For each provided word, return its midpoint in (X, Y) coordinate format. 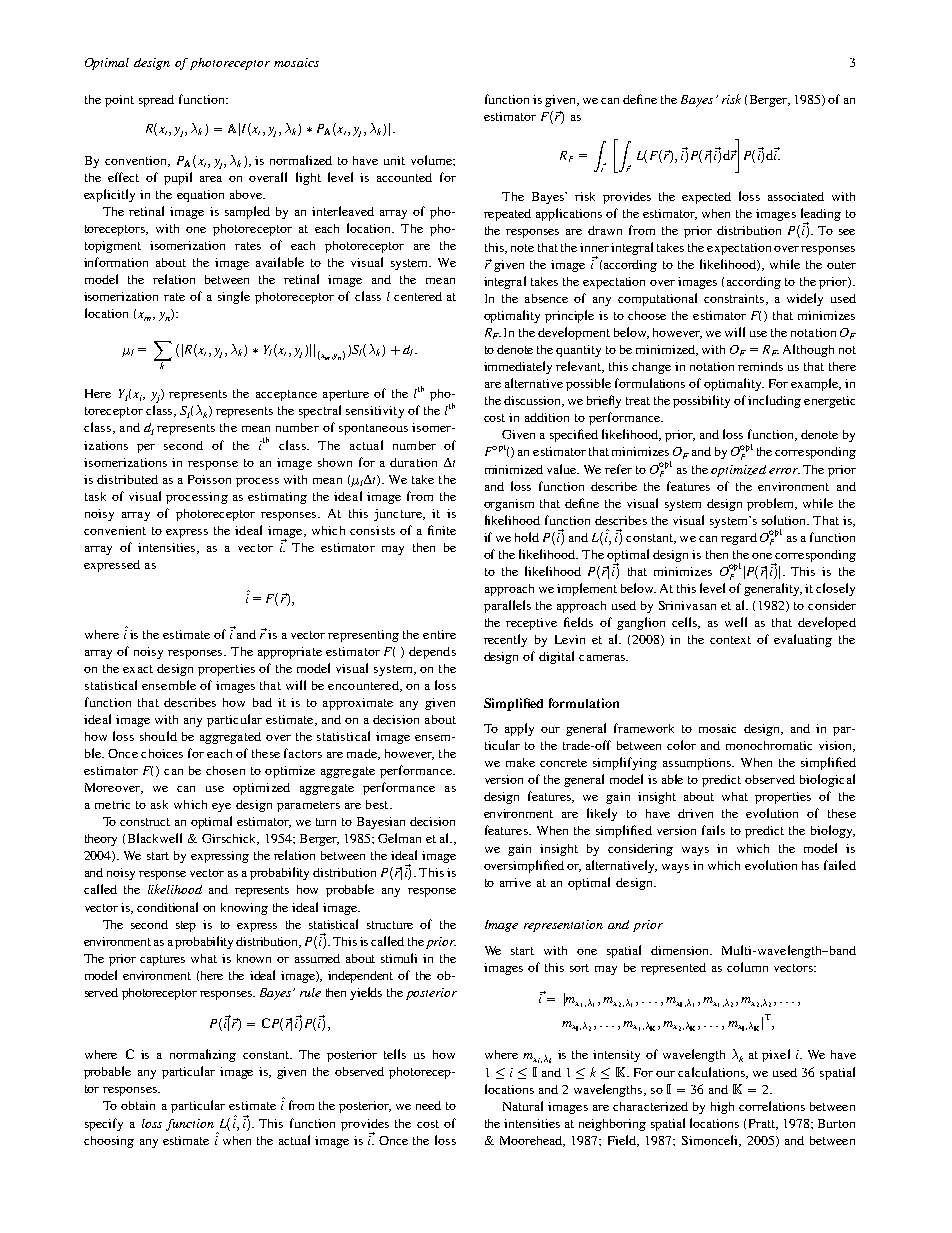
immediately (518, 367)
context (730, 640)
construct (145, 822)
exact (138, 669)
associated (796, 196)
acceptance (286, 395)
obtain (138, 1105)
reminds (760, 366)
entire (439, 634)
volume (432, 160)
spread (156, 101)
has (810, 865)
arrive (515, 882)
